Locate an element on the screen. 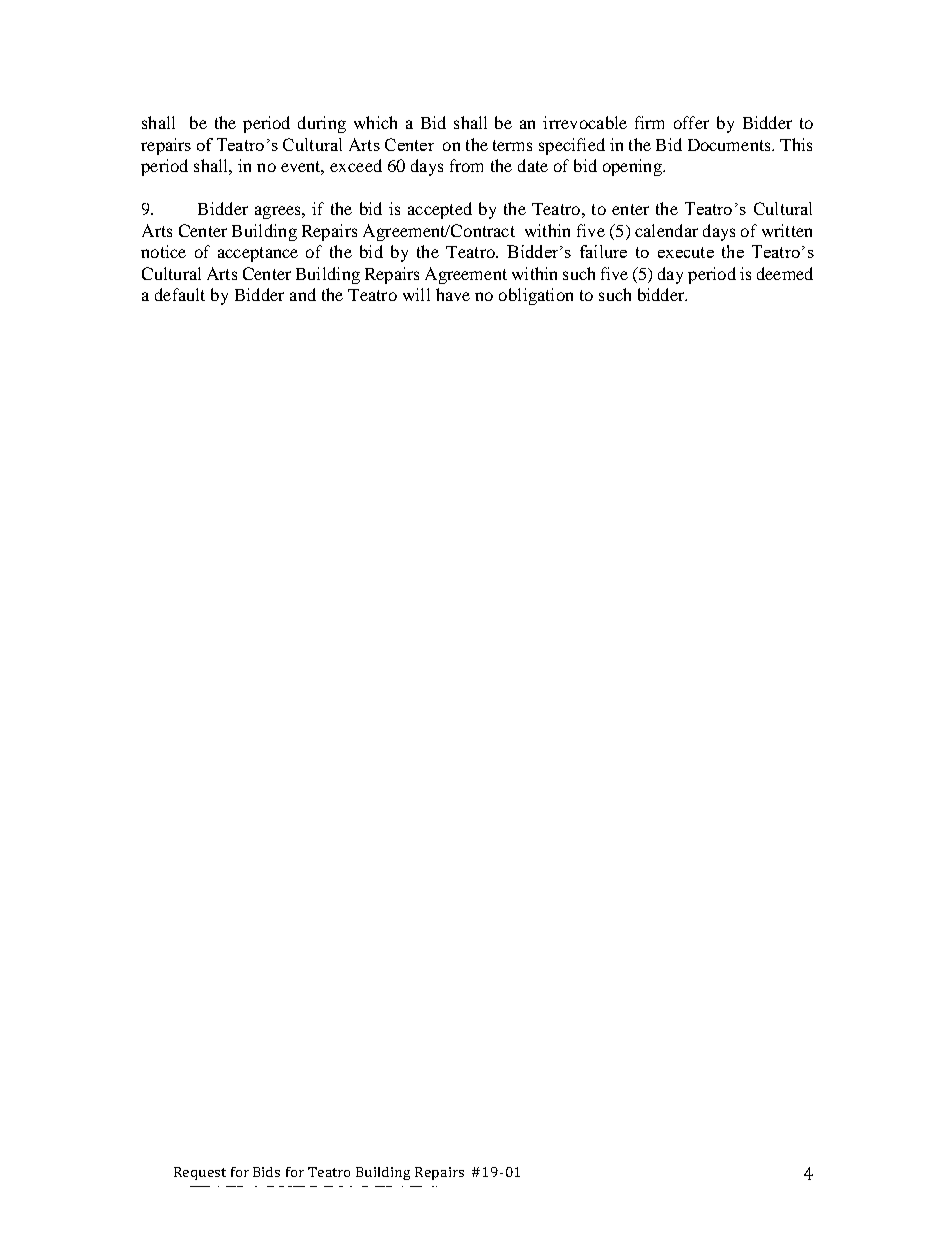 The height and width of the screenshot is (1233, 952). execute is located at coordinates (686, 252).
